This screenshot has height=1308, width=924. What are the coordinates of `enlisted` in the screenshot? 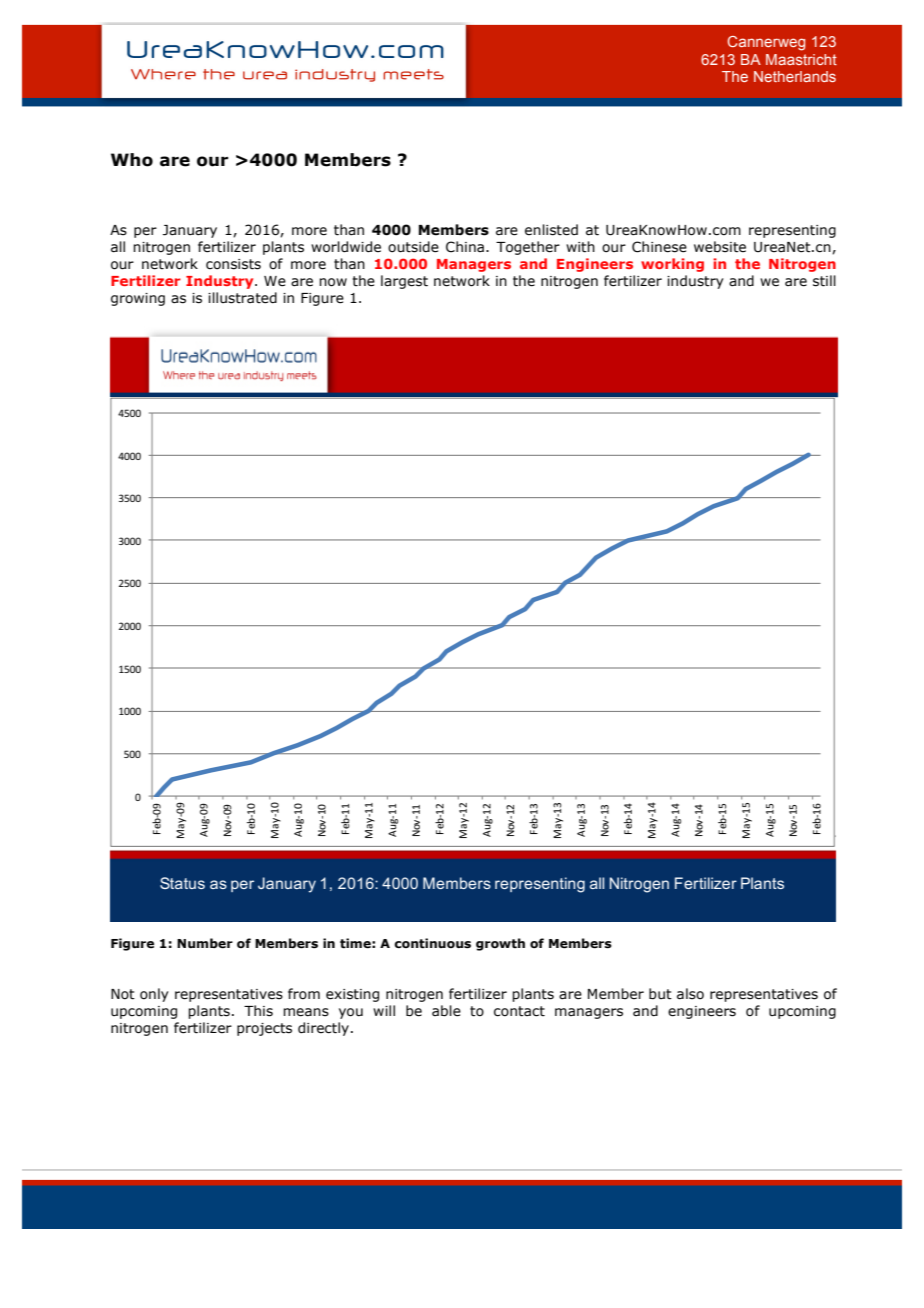 It's located at (551, 230).
